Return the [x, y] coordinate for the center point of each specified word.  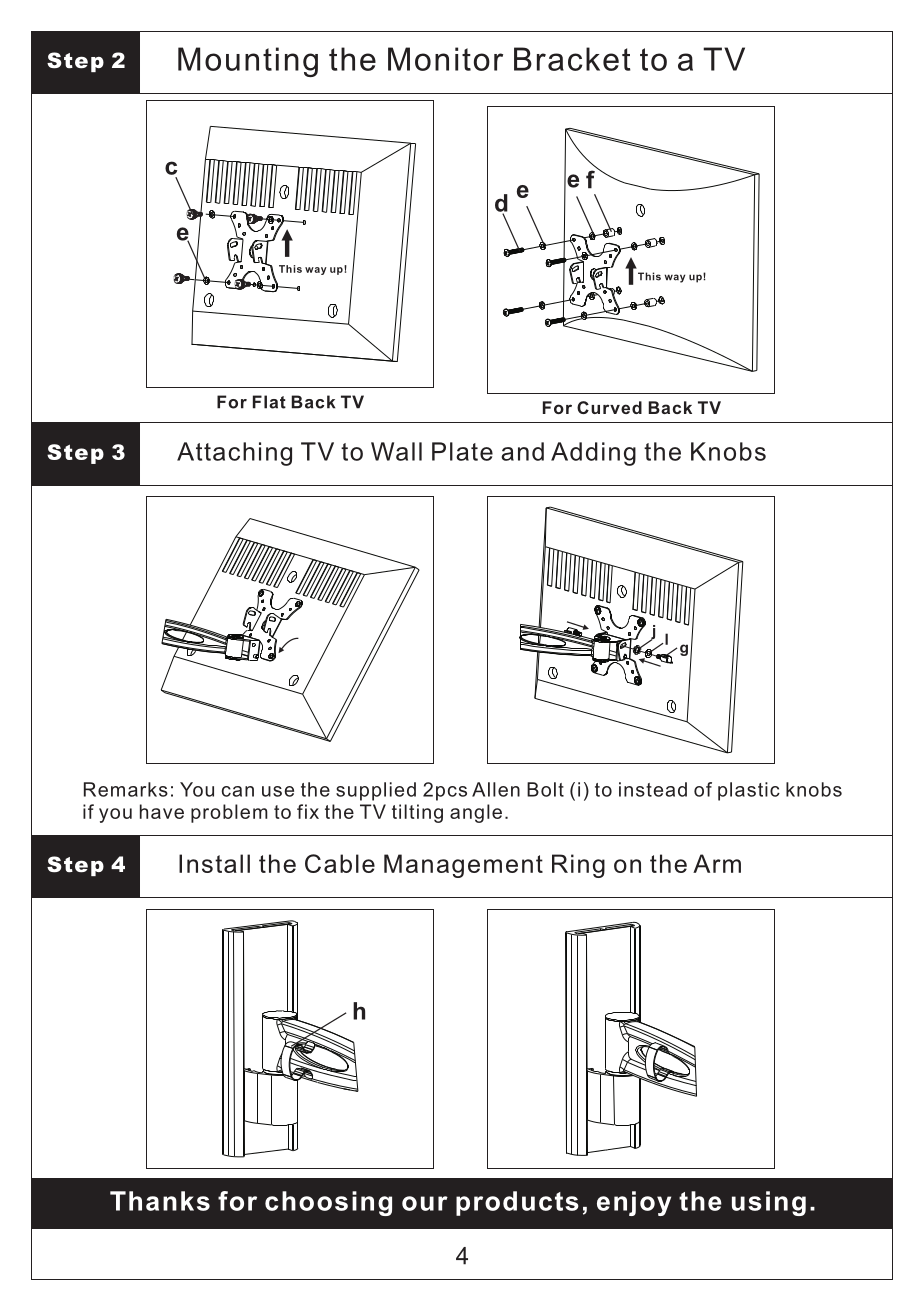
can [238, 791]
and [522, 451]
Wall [396, 451]
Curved [609, 407]
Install [214, 863]
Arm [717, 863]
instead [653, 789]
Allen [496, 789]
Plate [462, 451]
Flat [269, 402]
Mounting [248, 62]
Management [463, 866]
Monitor [445, 59]
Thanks [160, 1201]
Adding [593, 454]
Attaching [234, 454]
